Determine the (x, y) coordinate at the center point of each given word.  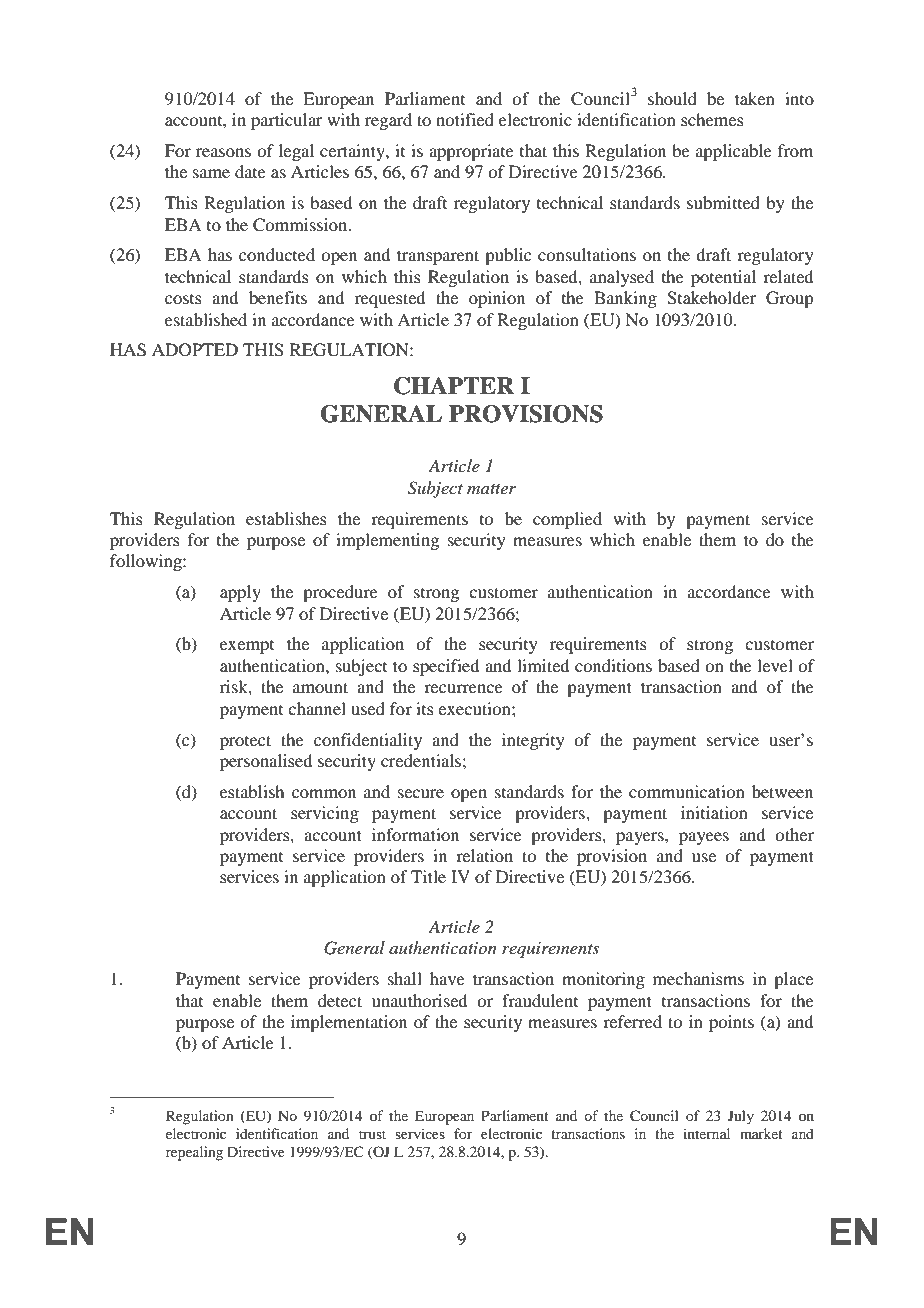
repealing (194, 1153)
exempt (247, 647)
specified (446, 667)
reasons (223, 152)
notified (465, 119)
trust (372, 1134)
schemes (712, 119)
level (775, 665)
